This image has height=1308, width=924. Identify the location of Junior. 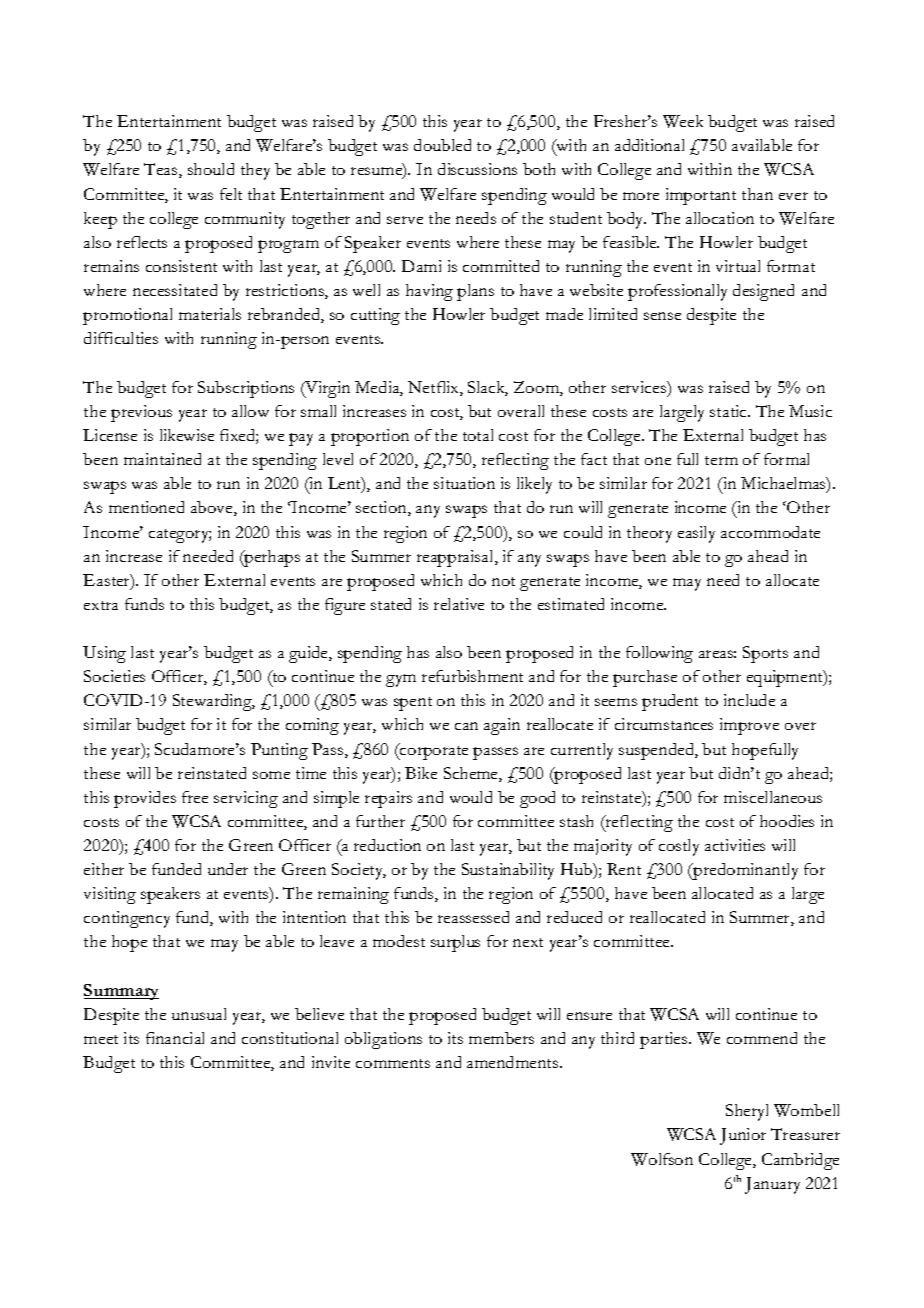
(743, 1136).
